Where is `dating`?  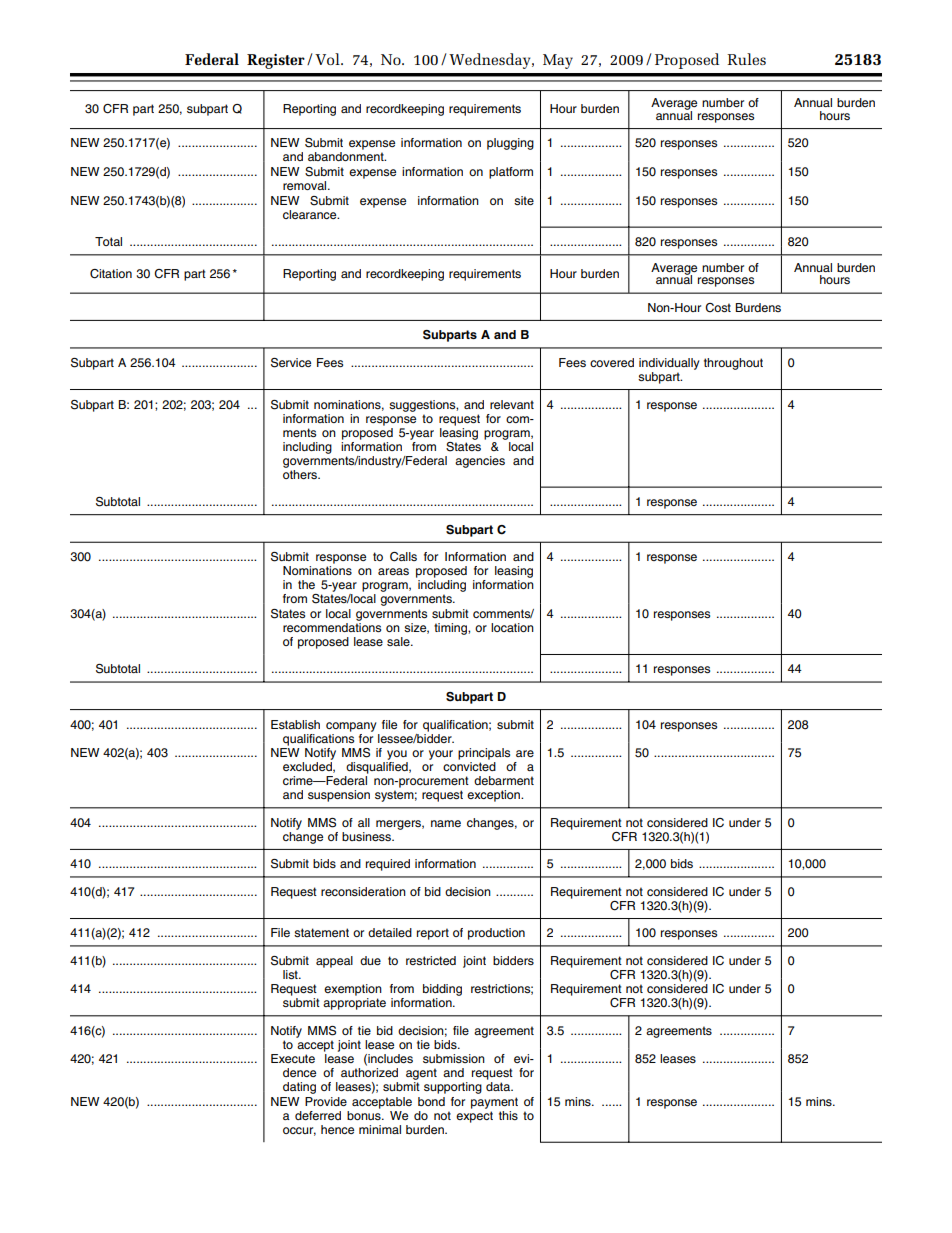
dating is located at coordinates (299, 1088).
